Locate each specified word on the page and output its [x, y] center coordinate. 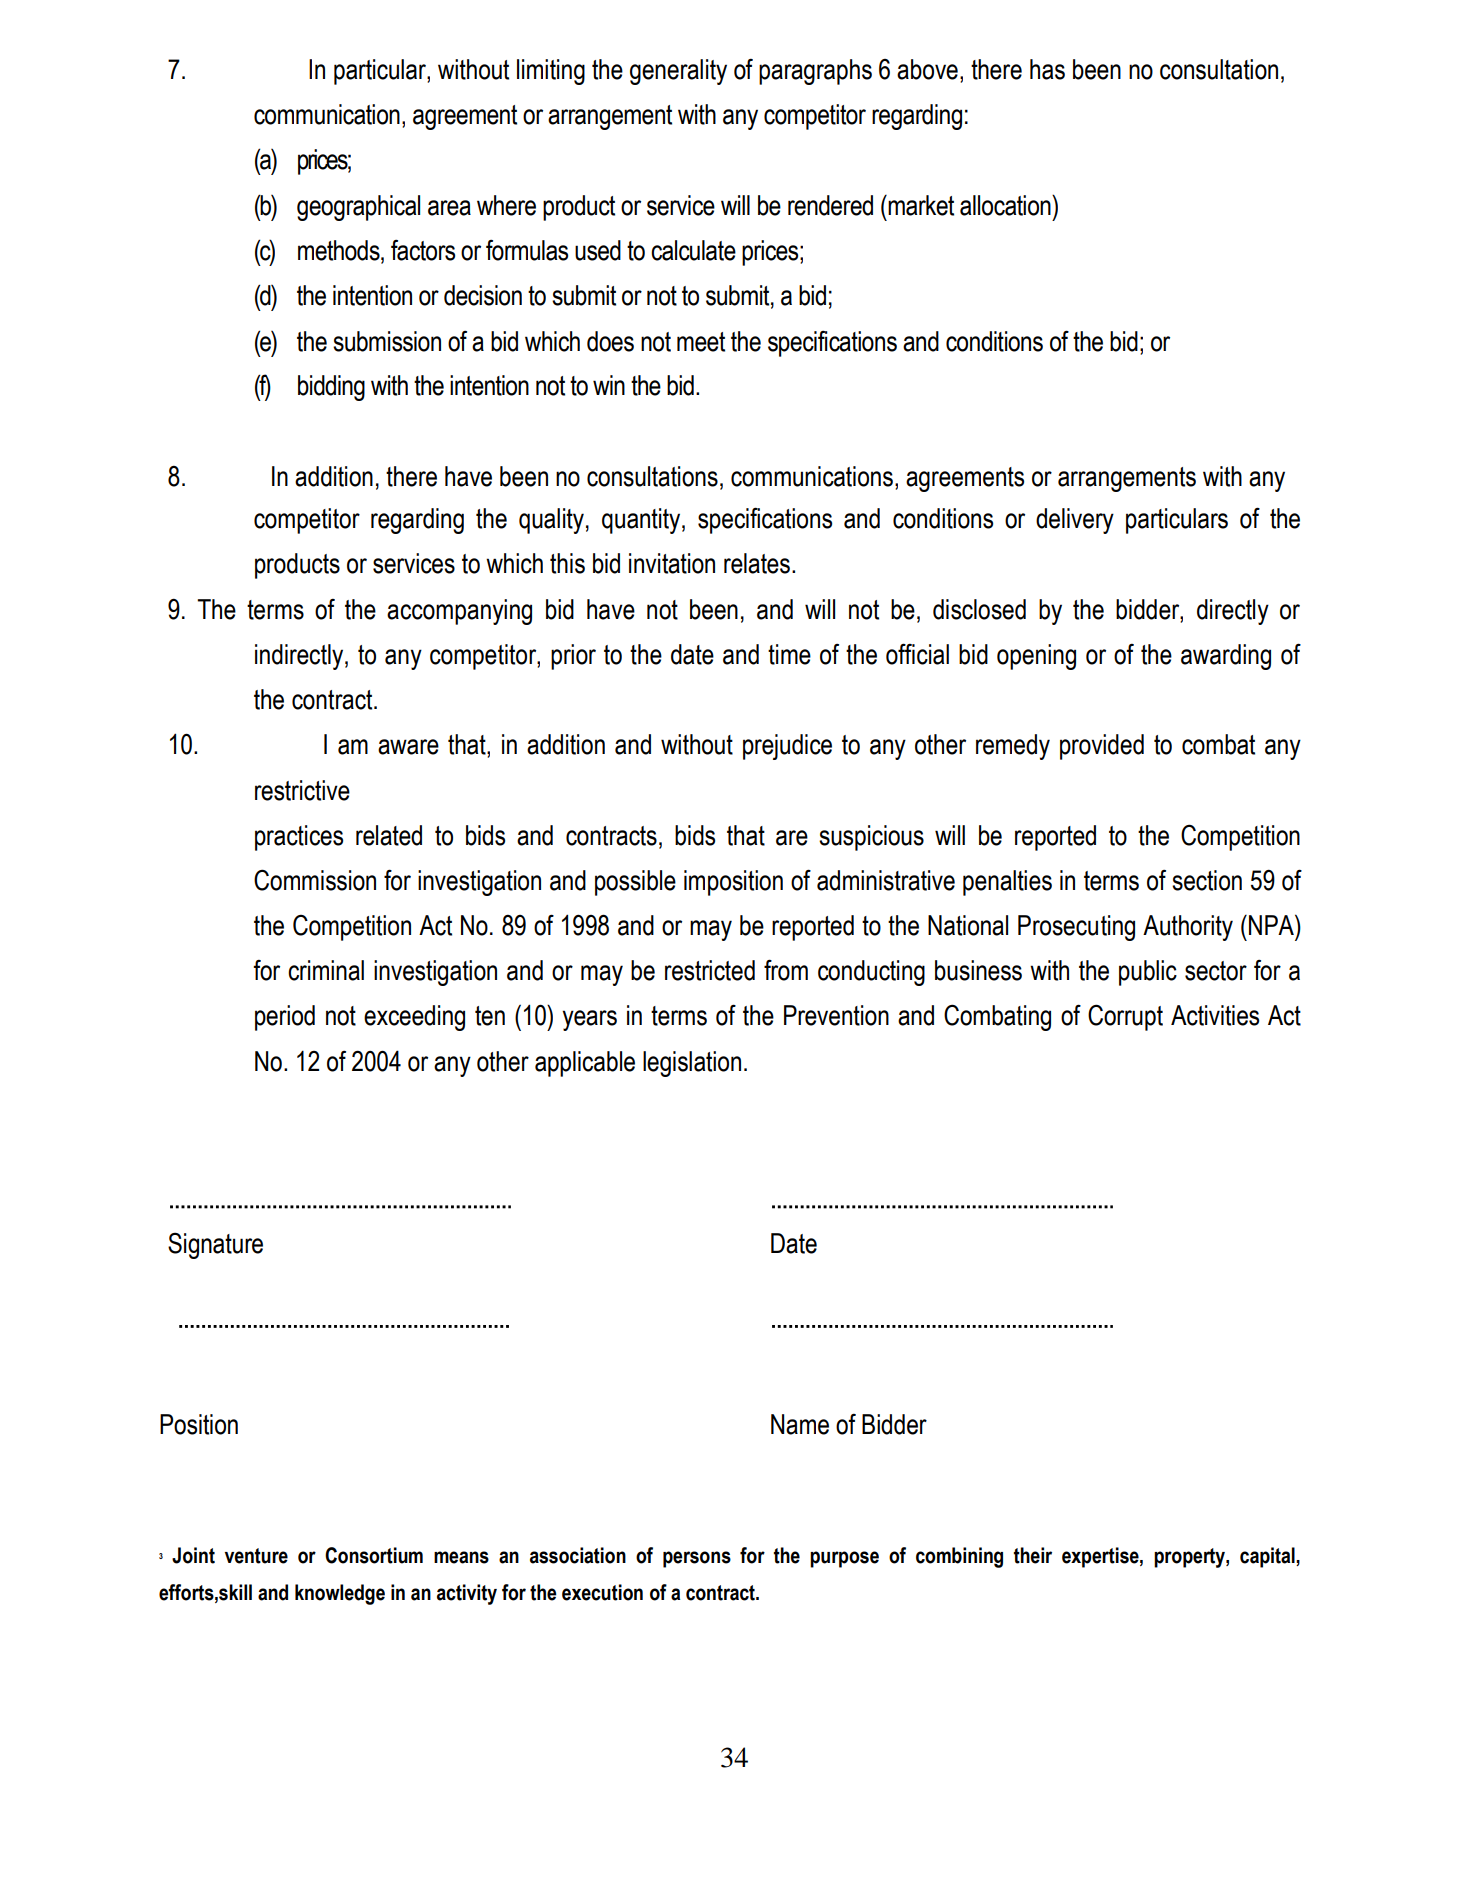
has [1047, 69]
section [1207, 880]
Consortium [374, 1555]
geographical [358, 208]
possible [635, 883]
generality [678, 72]
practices [299, 838]
